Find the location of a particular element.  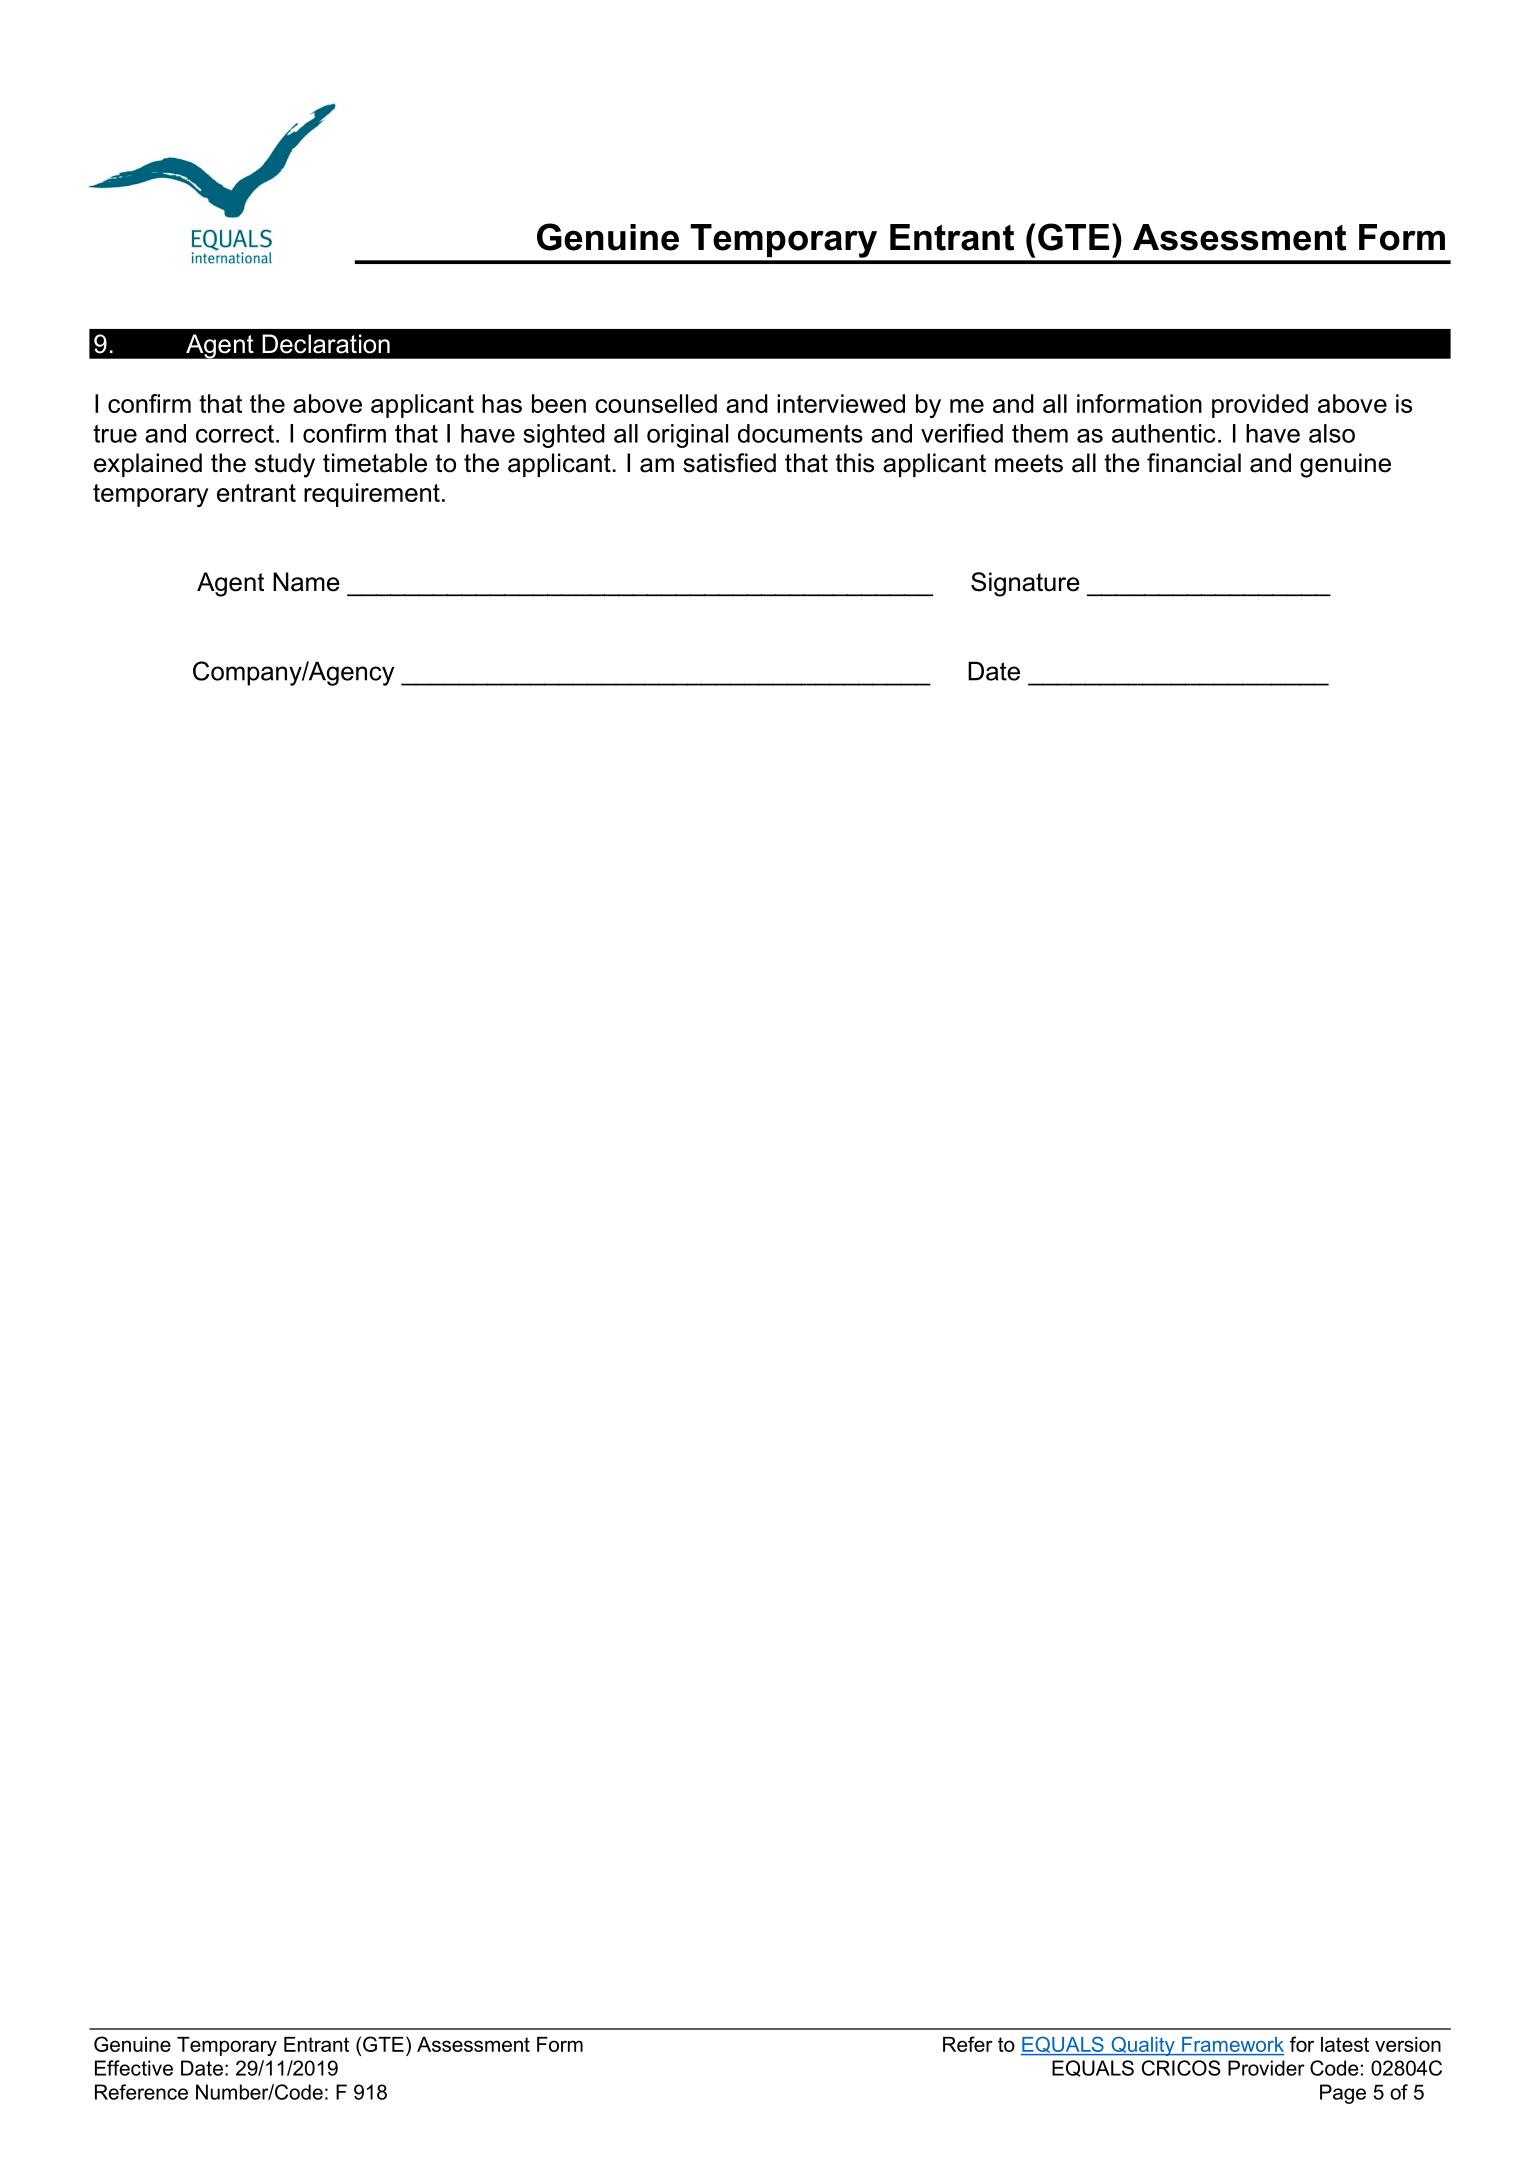

provided is located at coordinates (1260, 406).
